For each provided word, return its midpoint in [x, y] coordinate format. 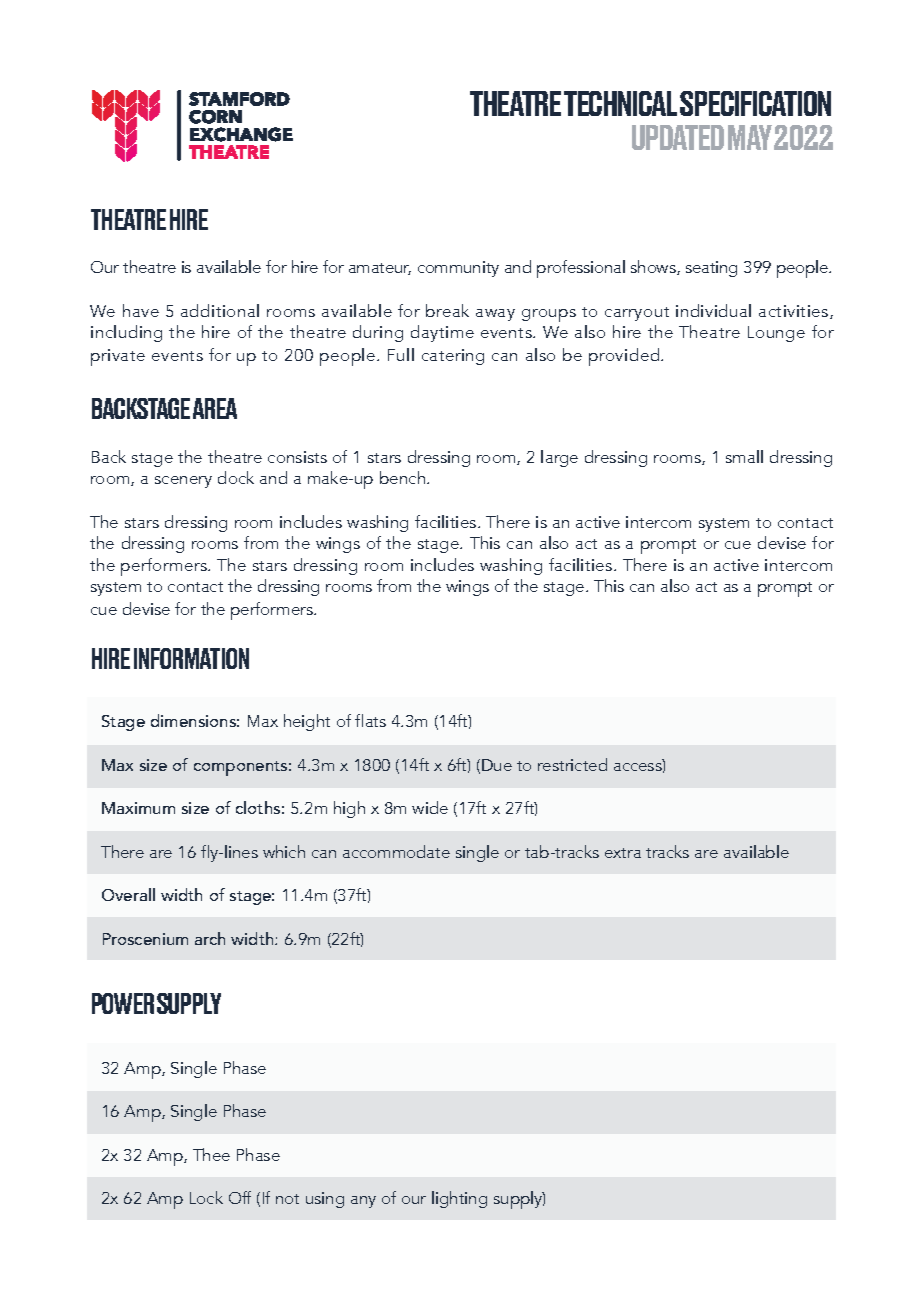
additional [220, 310]
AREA [215, 408]
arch [210, 938]
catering [453, 357]
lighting [459, 1199]
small [744, 456]
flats [370, 720]
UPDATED [678, 137]
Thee [211, 1154]
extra [623, 853]
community [458, 269]
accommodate [396, 851]
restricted [572, 764]
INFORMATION [191, 658]
